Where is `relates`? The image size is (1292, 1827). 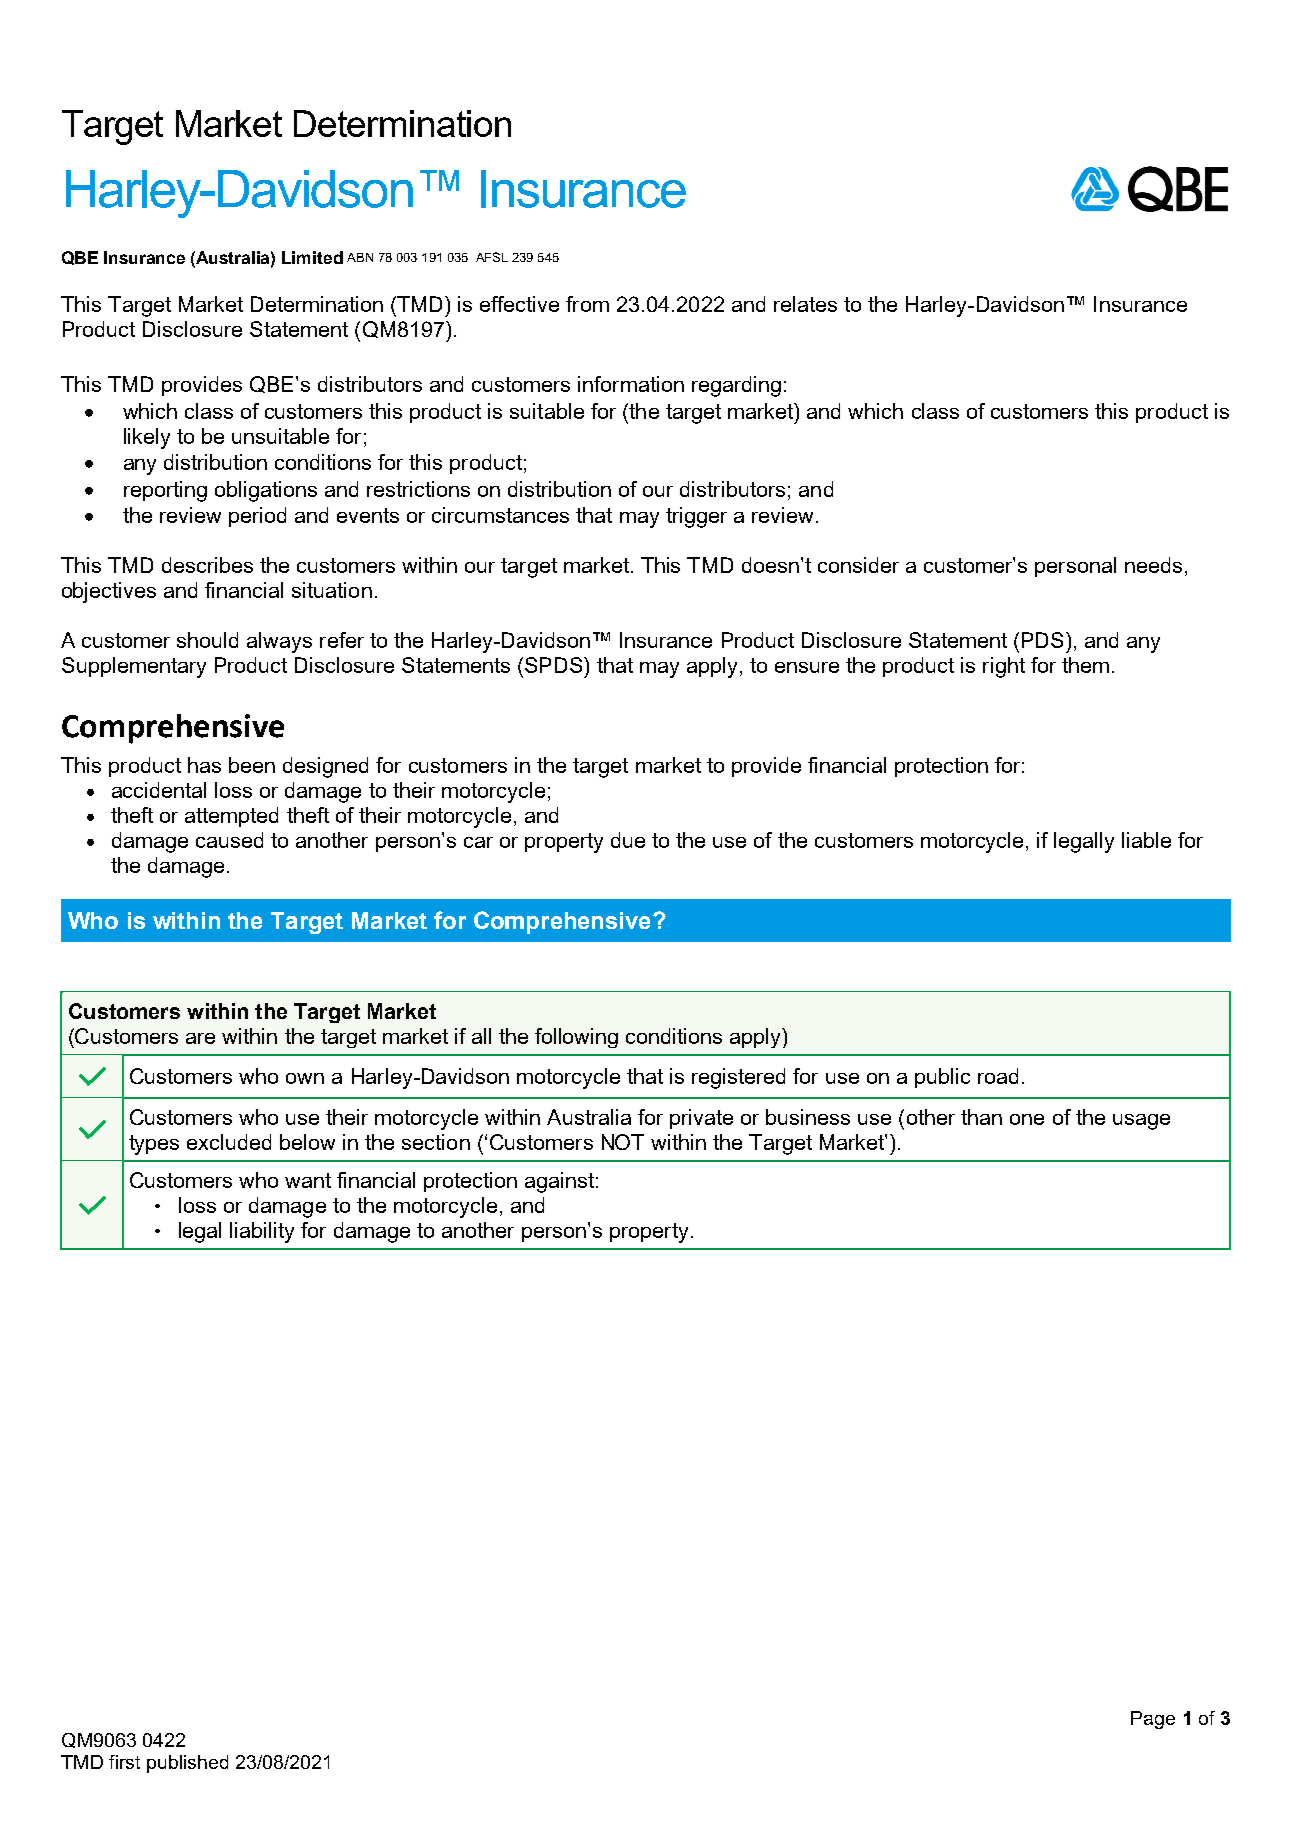
relates is located at coordinates (805, 304).
